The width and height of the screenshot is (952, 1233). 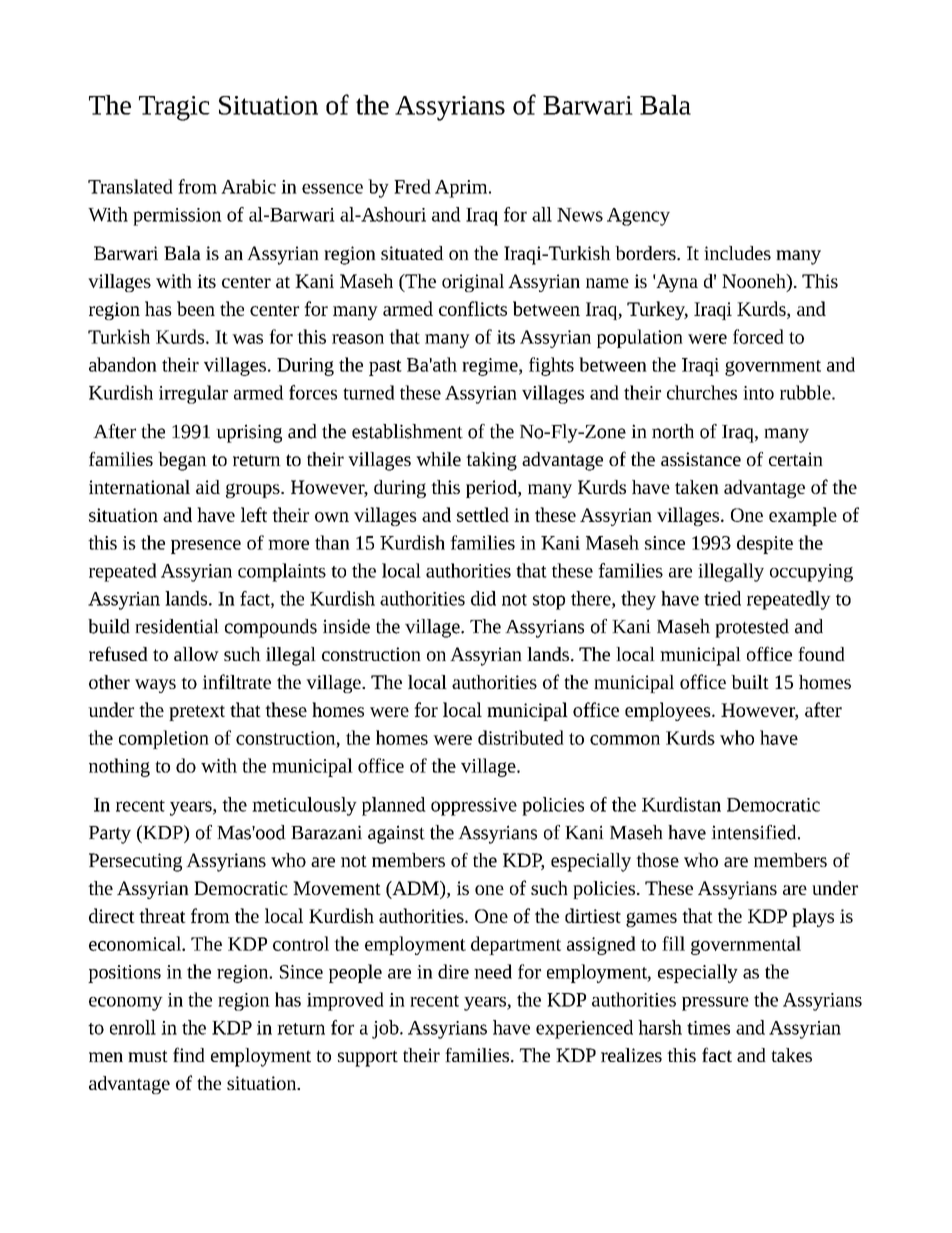 What do you see at coordinates (638, 217) in the screenshot?
I see `Agency` at bounding box center [638, 217].
